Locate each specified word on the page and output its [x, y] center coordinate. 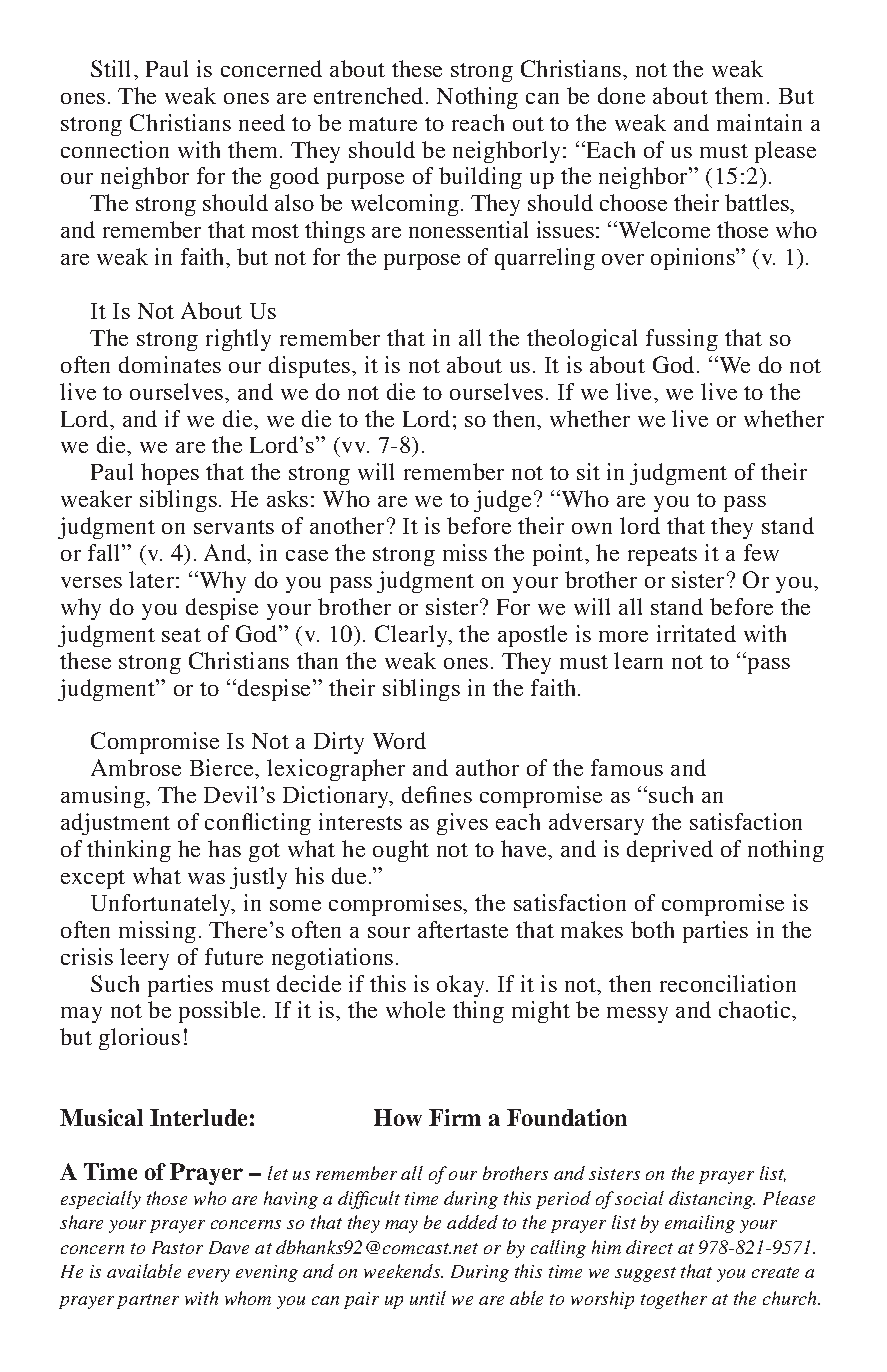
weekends [403, 1271]
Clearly [412, 636]
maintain [759, 122]
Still [113, 68]
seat [181, 635]
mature [383, 124]
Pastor [177, 1247]
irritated [696, 633]
